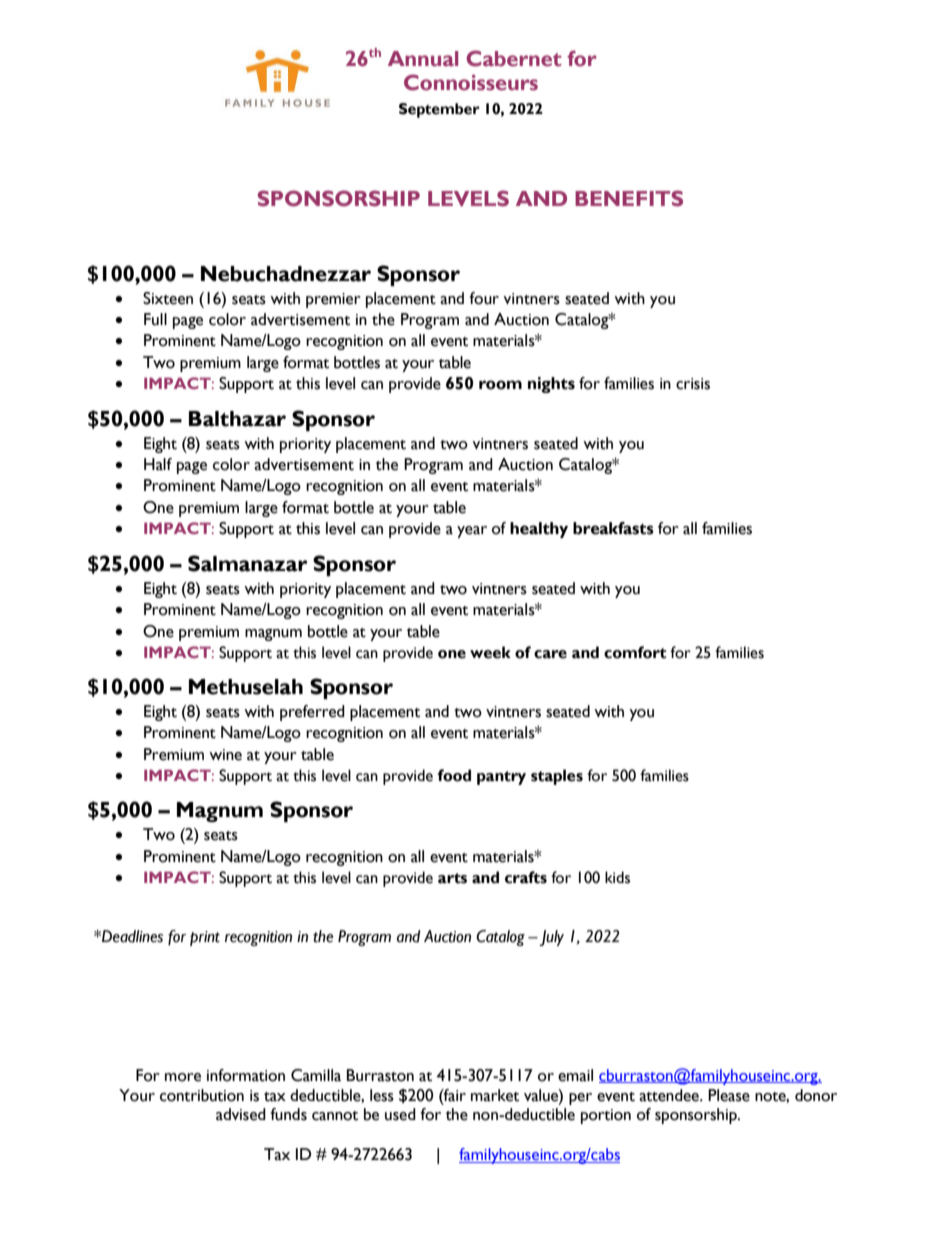  What do you see at coordinates (423, 59) in the screenshot?
I see `Annual` at bounding box center [423, 59].
